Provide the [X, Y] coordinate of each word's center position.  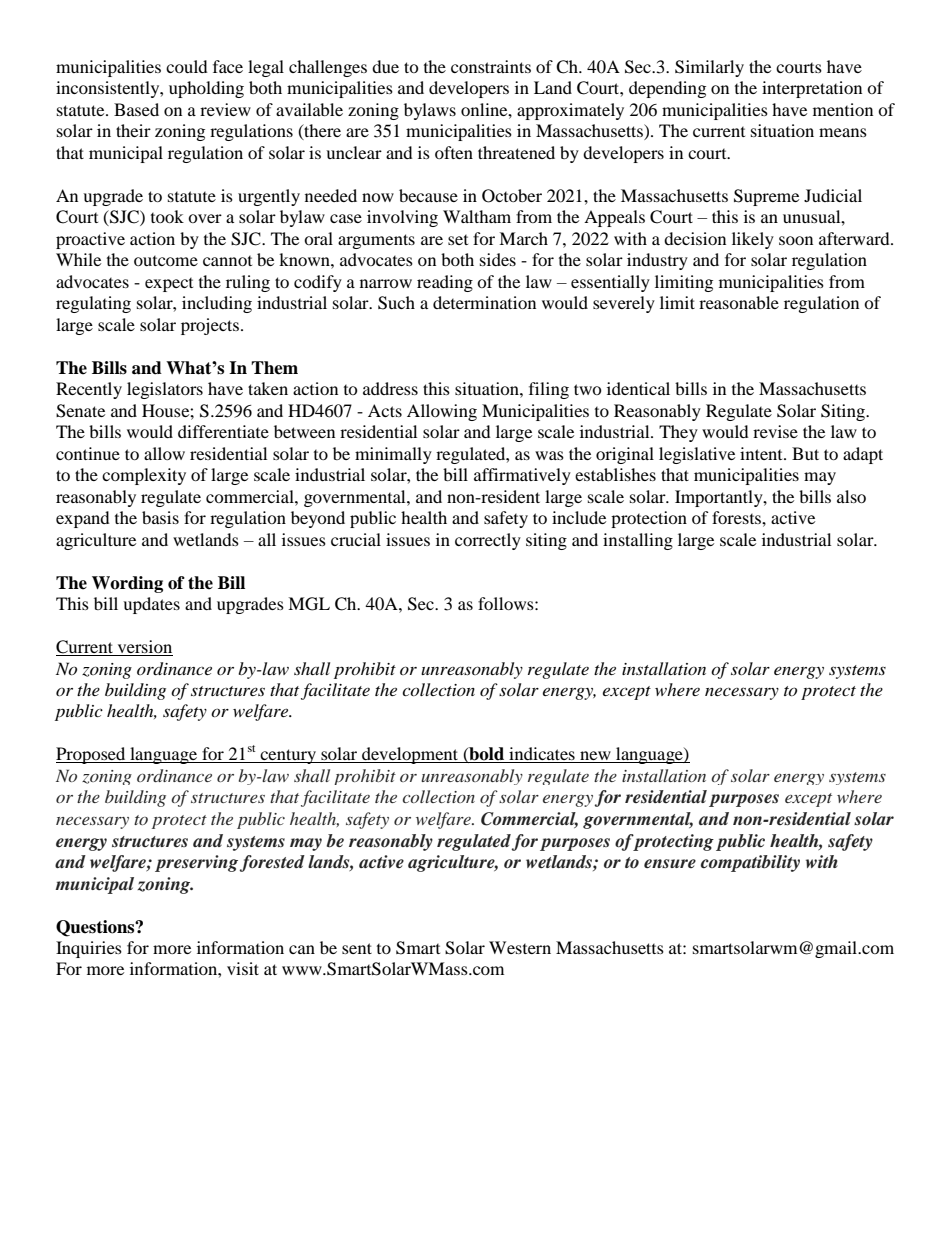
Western [520, 947]
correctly [488, 541]
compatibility [750, 863]
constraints [491, 66]
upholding [206, 89]
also [851, 496]
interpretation [812, 89]
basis [160, 517]
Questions [96, 928]
